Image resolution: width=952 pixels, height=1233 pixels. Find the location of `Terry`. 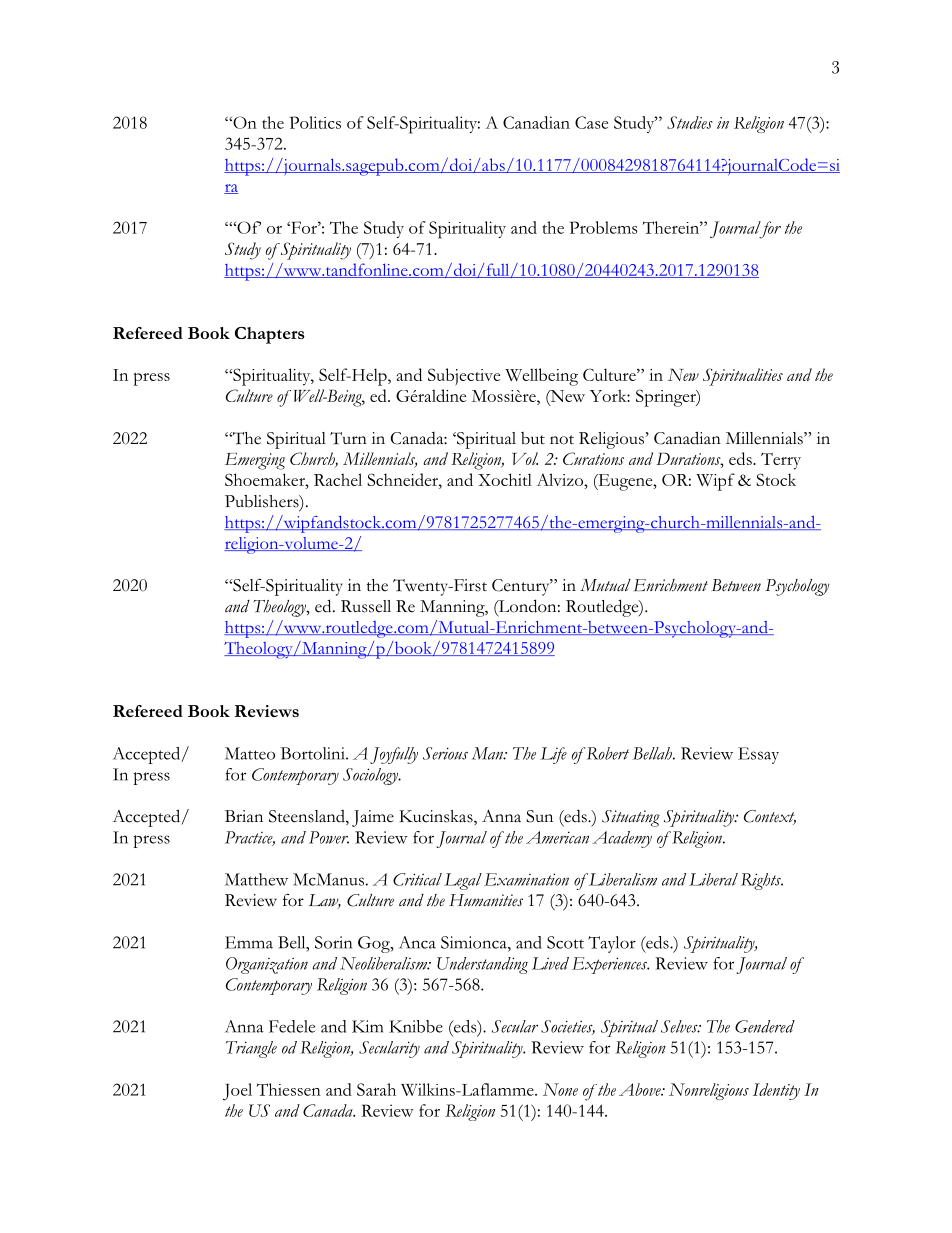

Terry is located at coordinates (781, 461).
